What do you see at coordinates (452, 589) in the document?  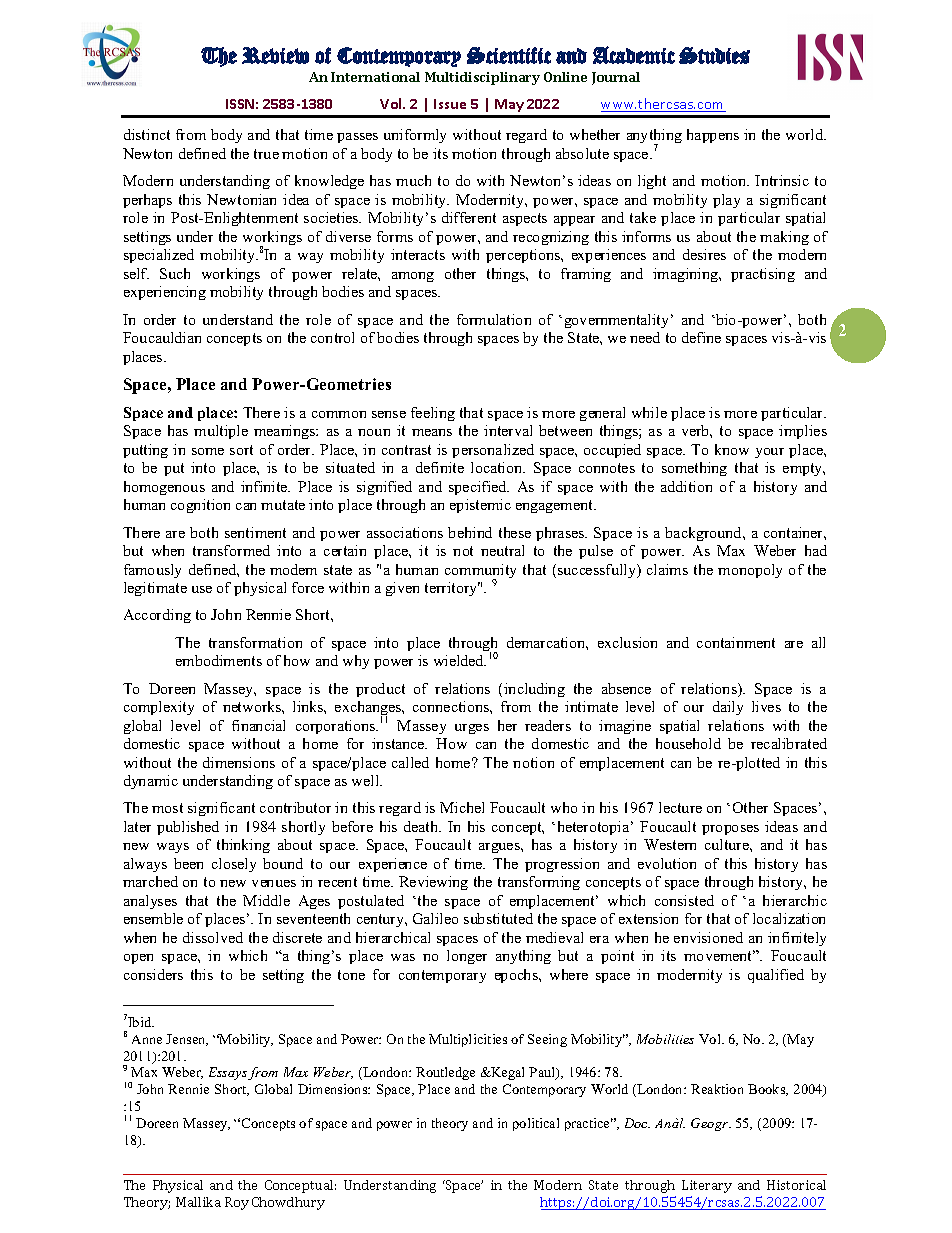 I see `territory` at bounding box center [452, 589].
